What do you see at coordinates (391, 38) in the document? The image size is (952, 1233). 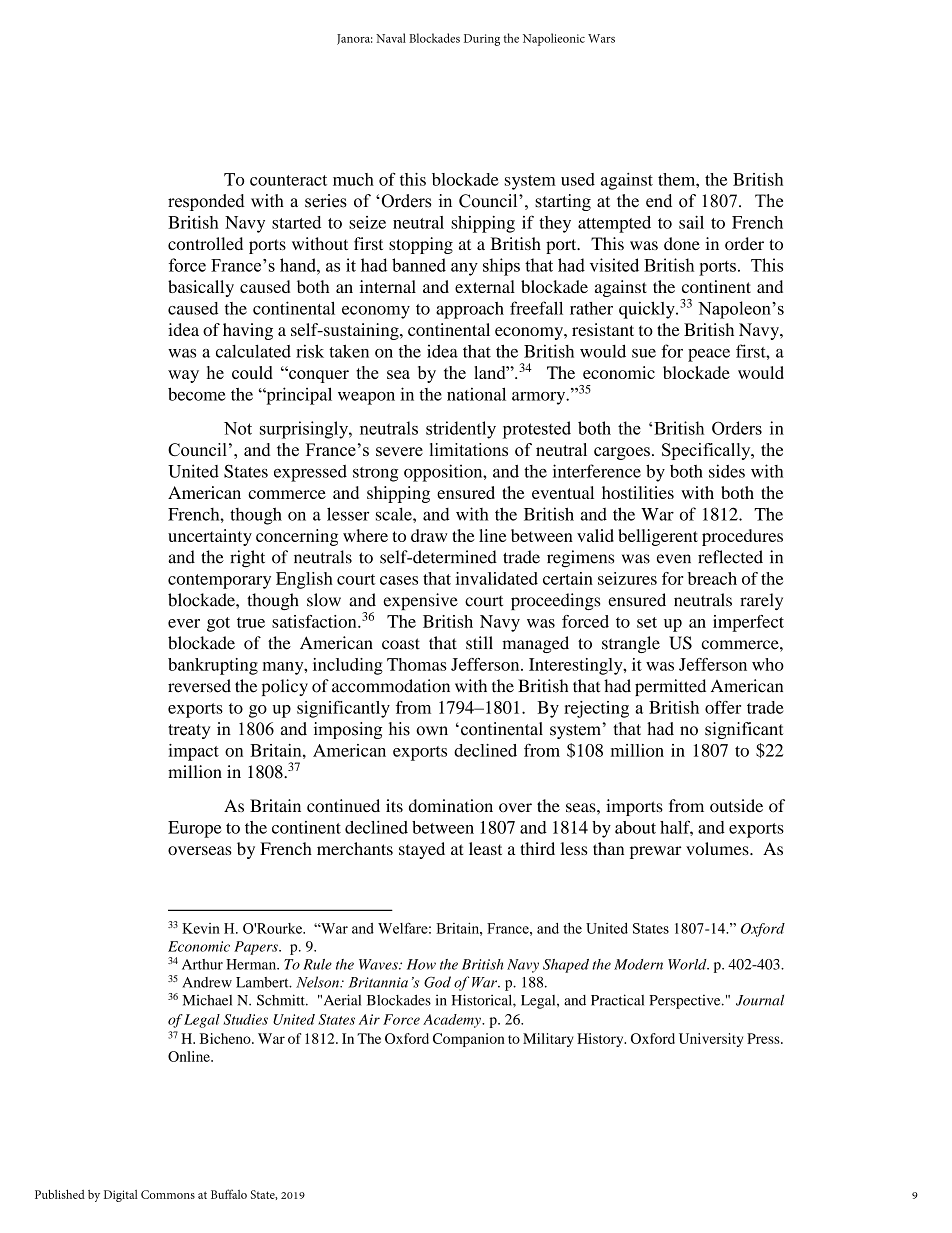 I see `Naval` at bounding box center [391, 38].
